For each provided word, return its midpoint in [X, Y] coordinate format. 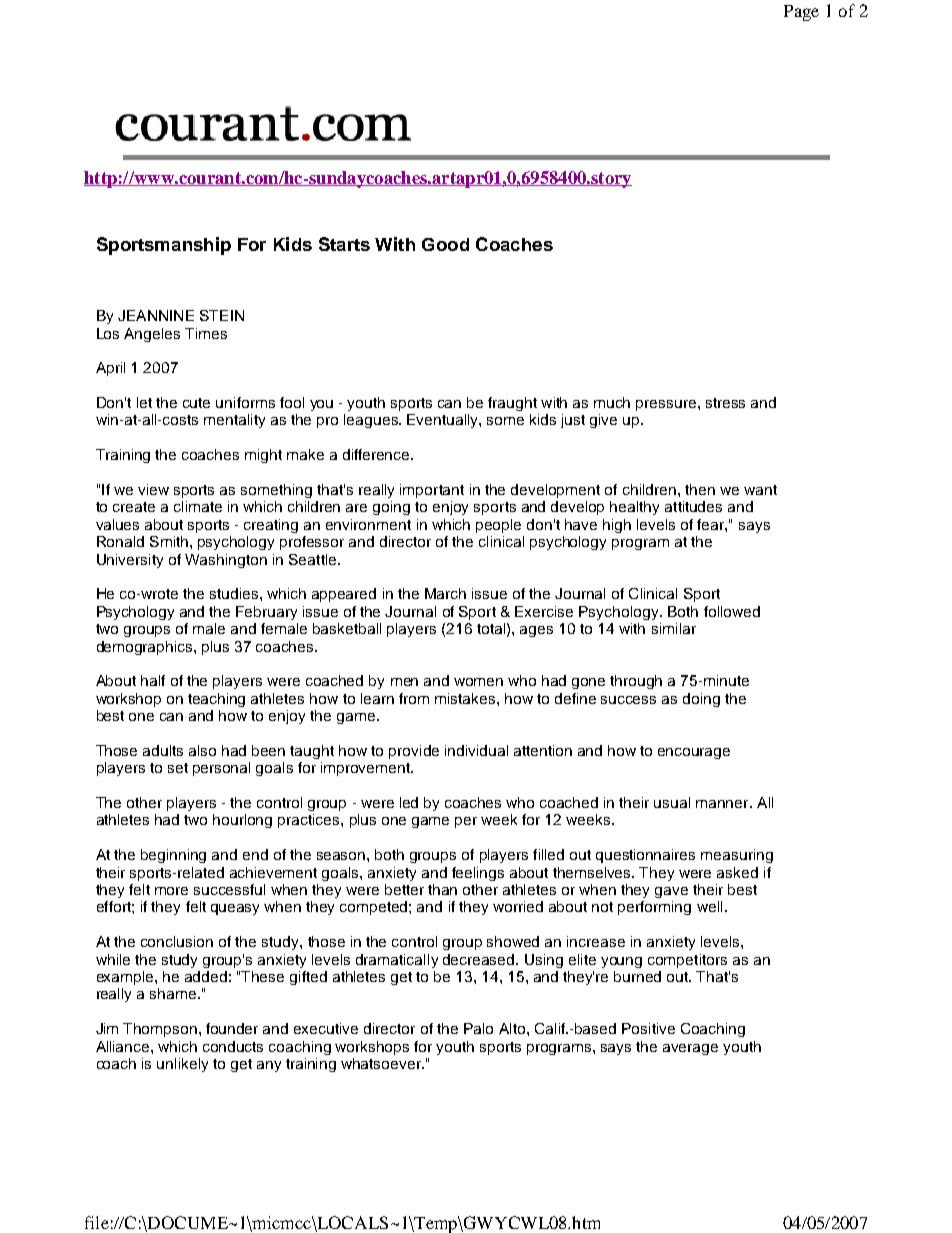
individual [476, 750]
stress [725, 403]
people [498, 526]
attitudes [693, 506]
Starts [344, 244]
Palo [478, 1028]
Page [801, 13]
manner [723, 804]
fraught [512, 404]
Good [445, 244]
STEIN [222, 315]
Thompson [160, 1030]
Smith [169, 541]
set [178, 768]
